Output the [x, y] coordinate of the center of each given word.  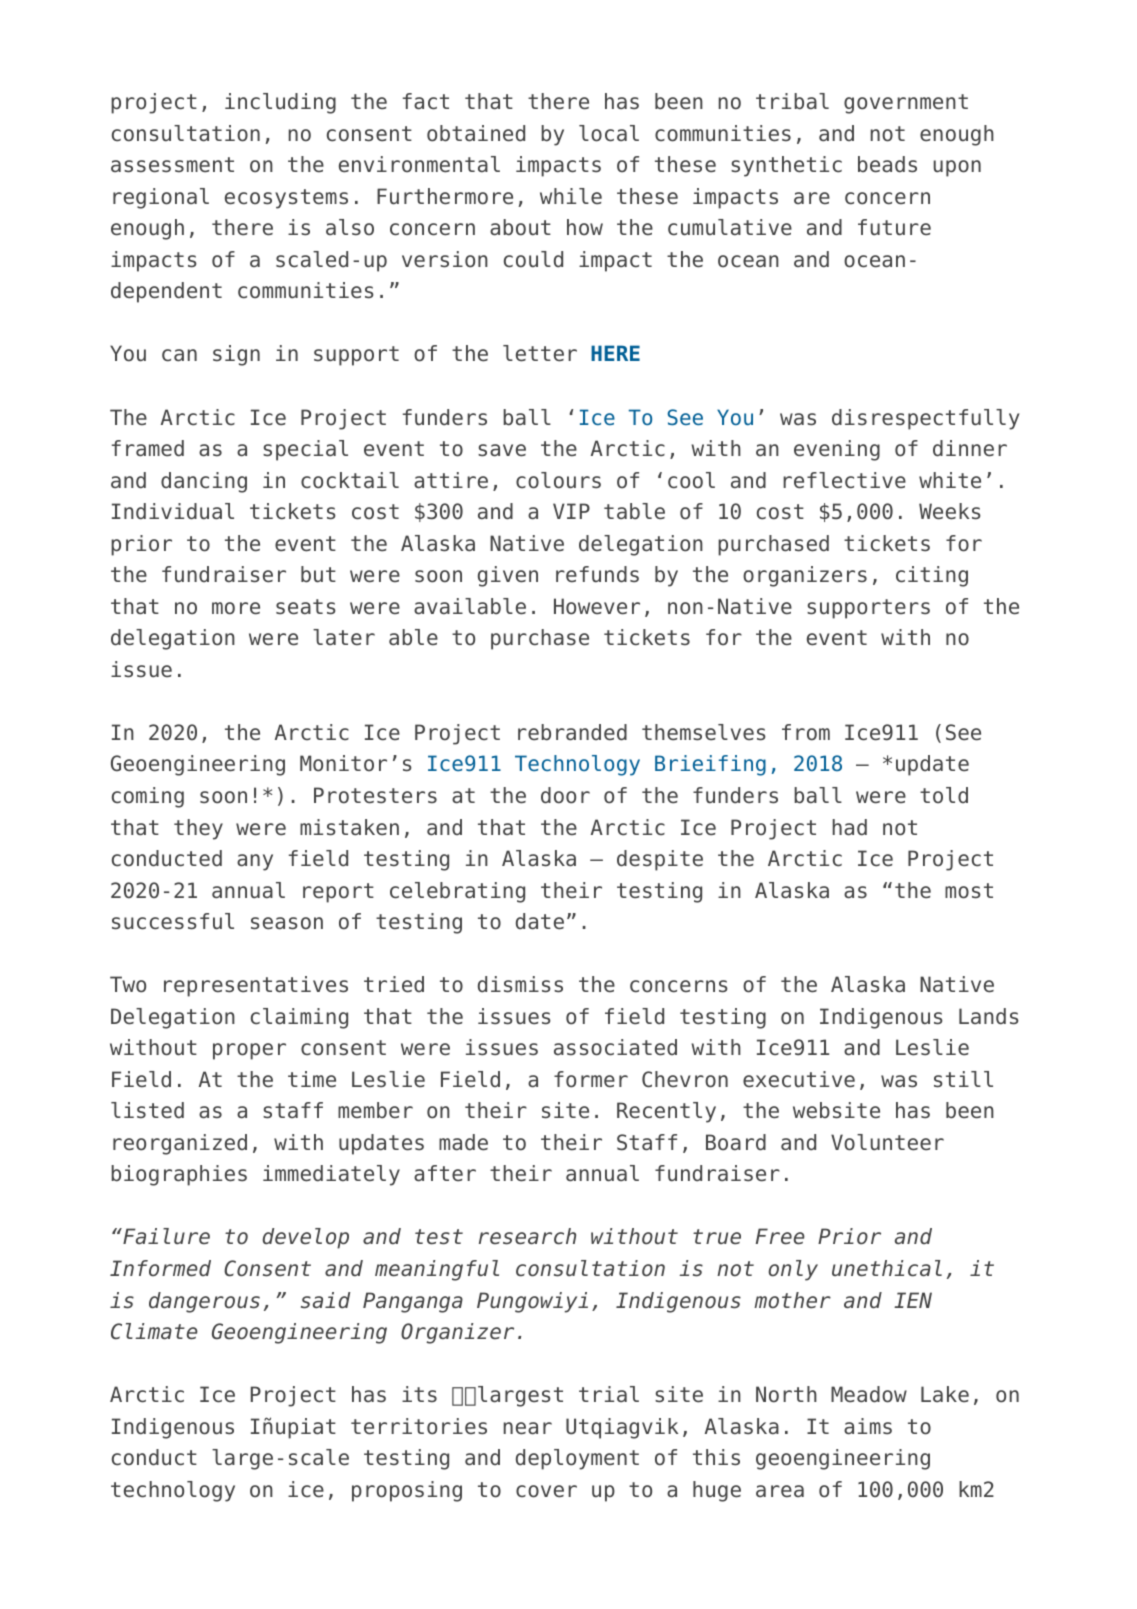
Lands [989, 1016]
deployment [577, 1459]
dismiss [520, 984]
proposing [407, 1491]
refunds [597, 574]
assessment [172, 165]
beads [887, 164]
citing [932, 576]
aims [868, 1426]
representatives [256, 986]
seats [306, 607]
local [609, 133]
